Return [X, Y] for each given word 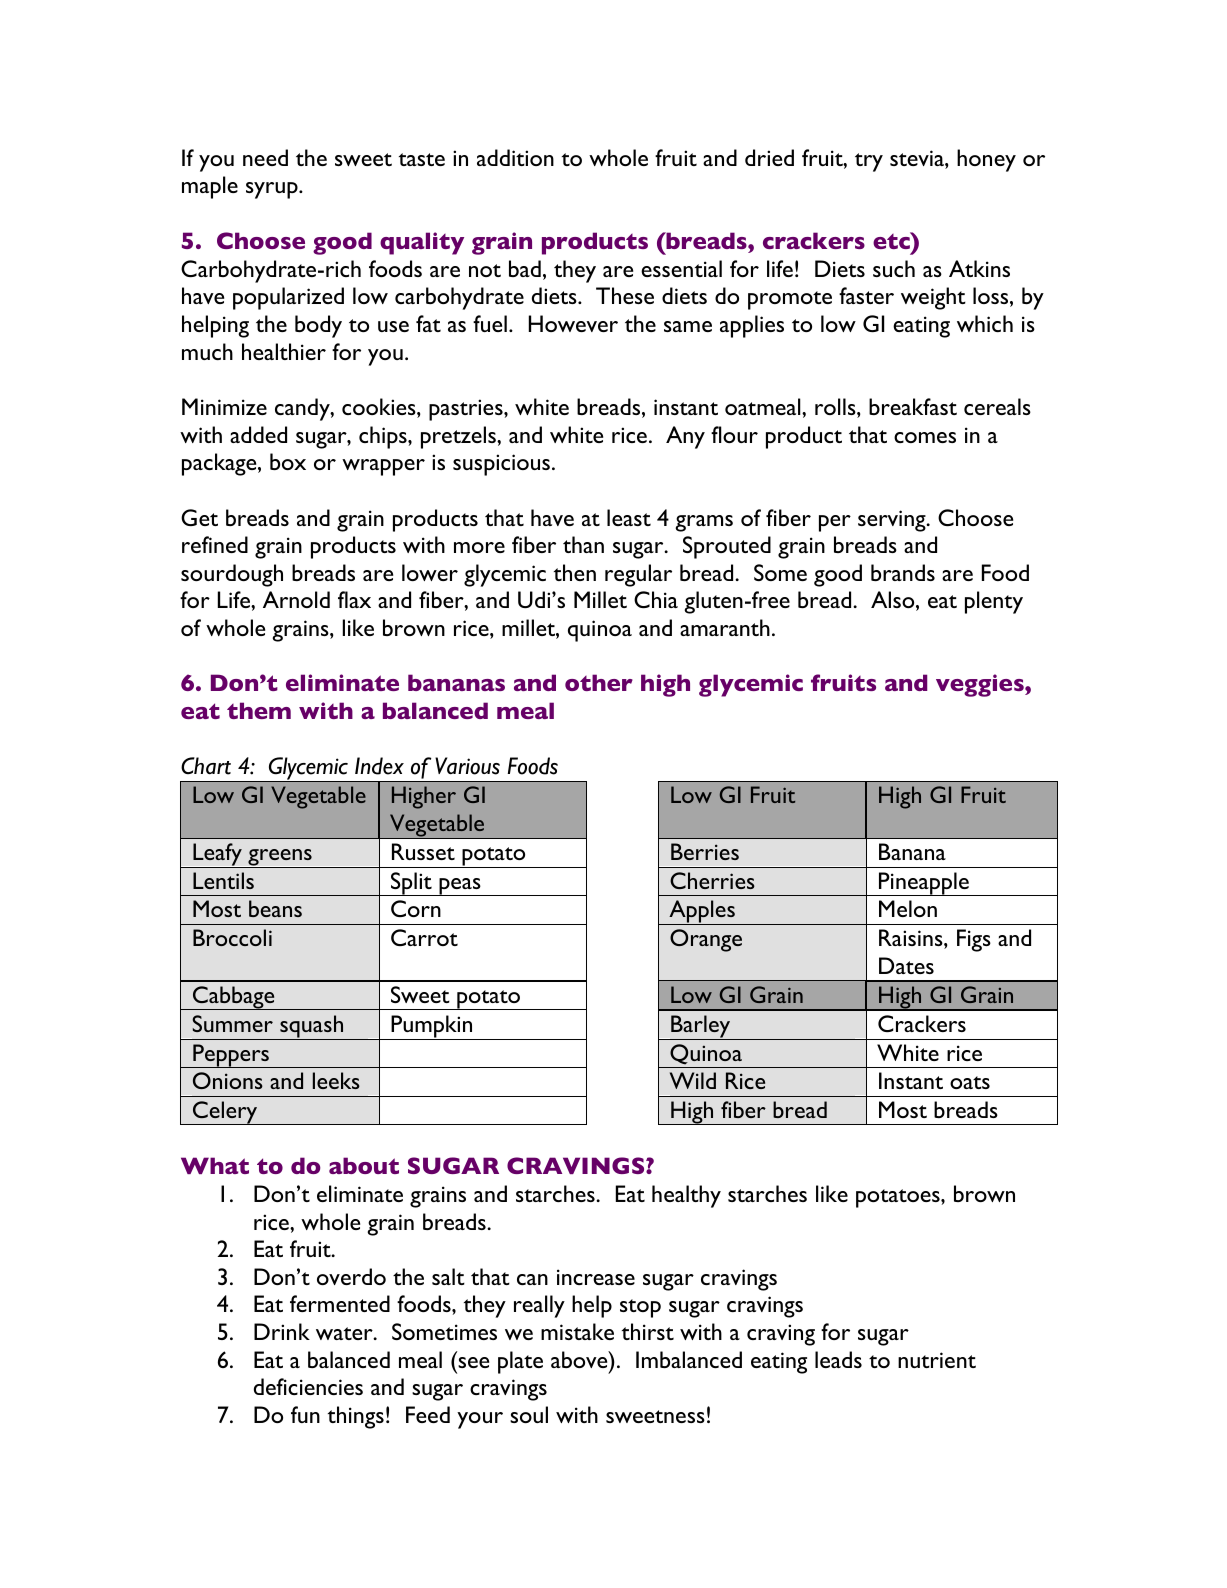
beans [275, 908]
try [869, 162]
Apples [702, 912]
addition [515, 157]
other [599, 682]
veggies [981, 685]
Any [685, 437]
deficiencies [308, 1386]
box [288, 461]
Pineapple [924, 884]
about [364, 1165]
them [259, 710]
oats [970, 1082]
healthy [686, 1196]
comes [925, 437]
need [265, 157]
